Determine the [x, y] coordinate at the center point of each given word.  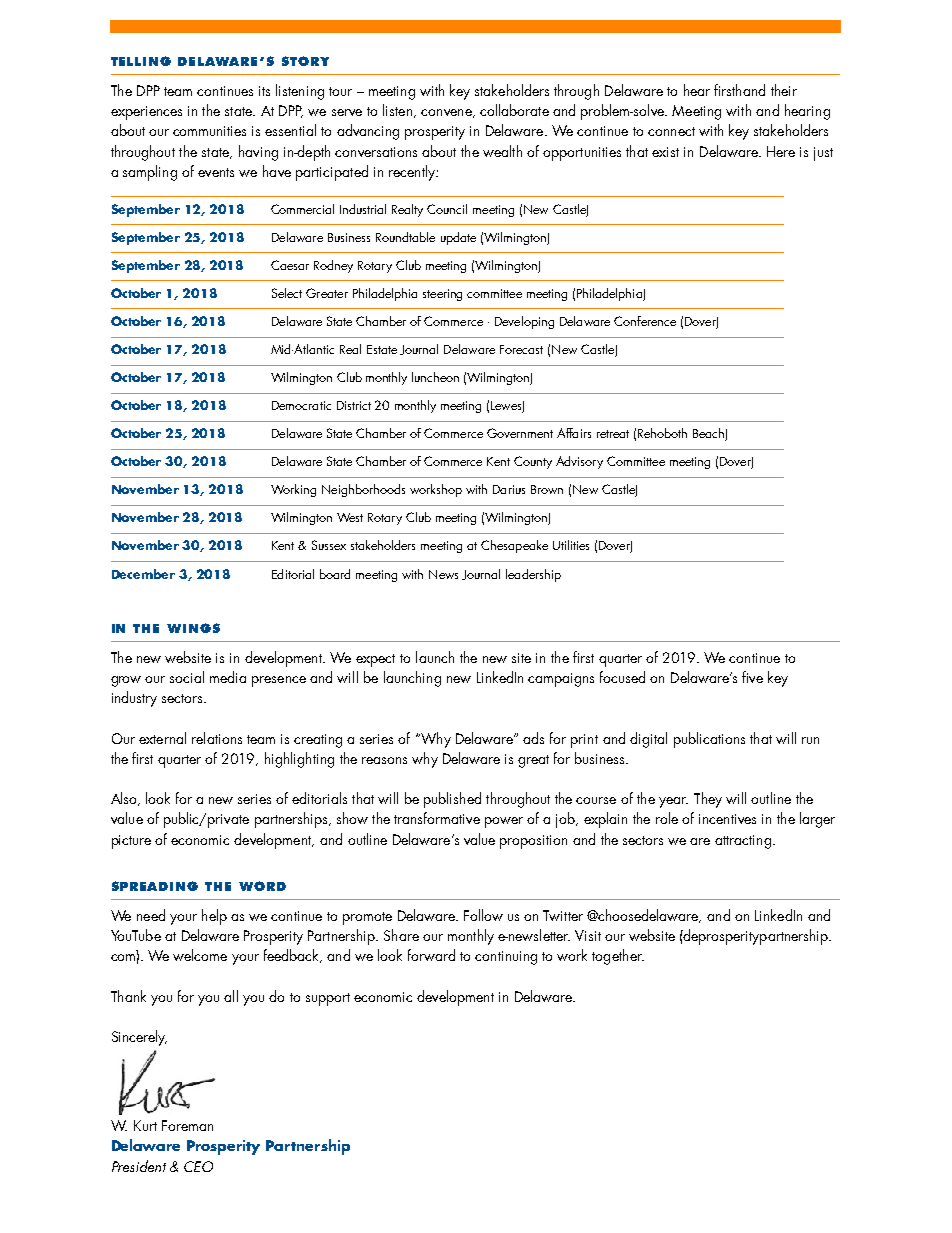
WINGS [193, 628]
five [752, 677]
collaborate [514, 110]
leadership [533, 575]
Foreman [187, 1125]
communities [209, 131]
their [784, 90]
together [618, 957]
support [328, 999]
